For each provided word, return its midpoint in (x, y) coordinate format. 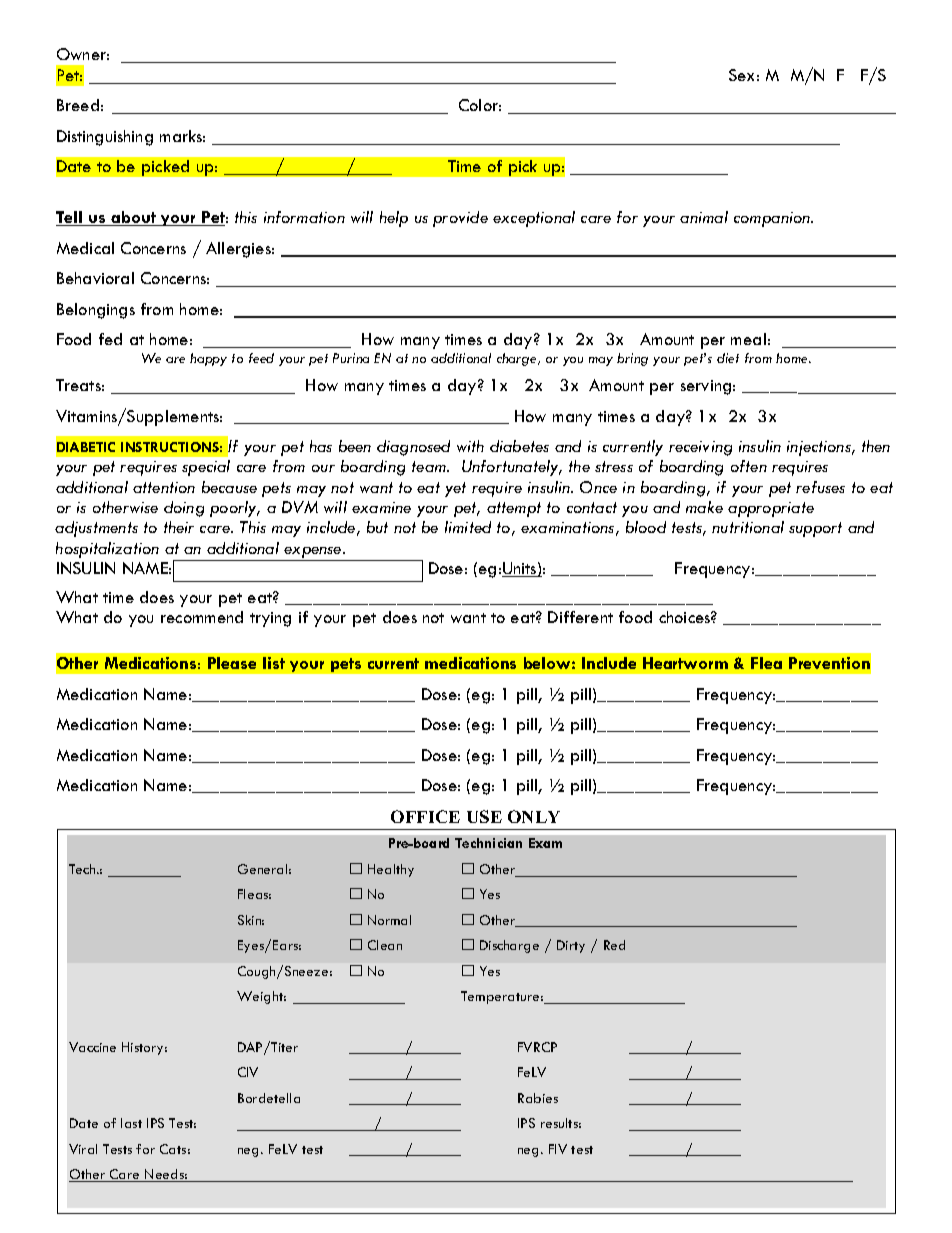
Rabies (538, 1098)
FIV (558, 1149)
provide (460, 219)
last (131, 1123)
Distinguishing (105, 138)
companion (773, 219)
